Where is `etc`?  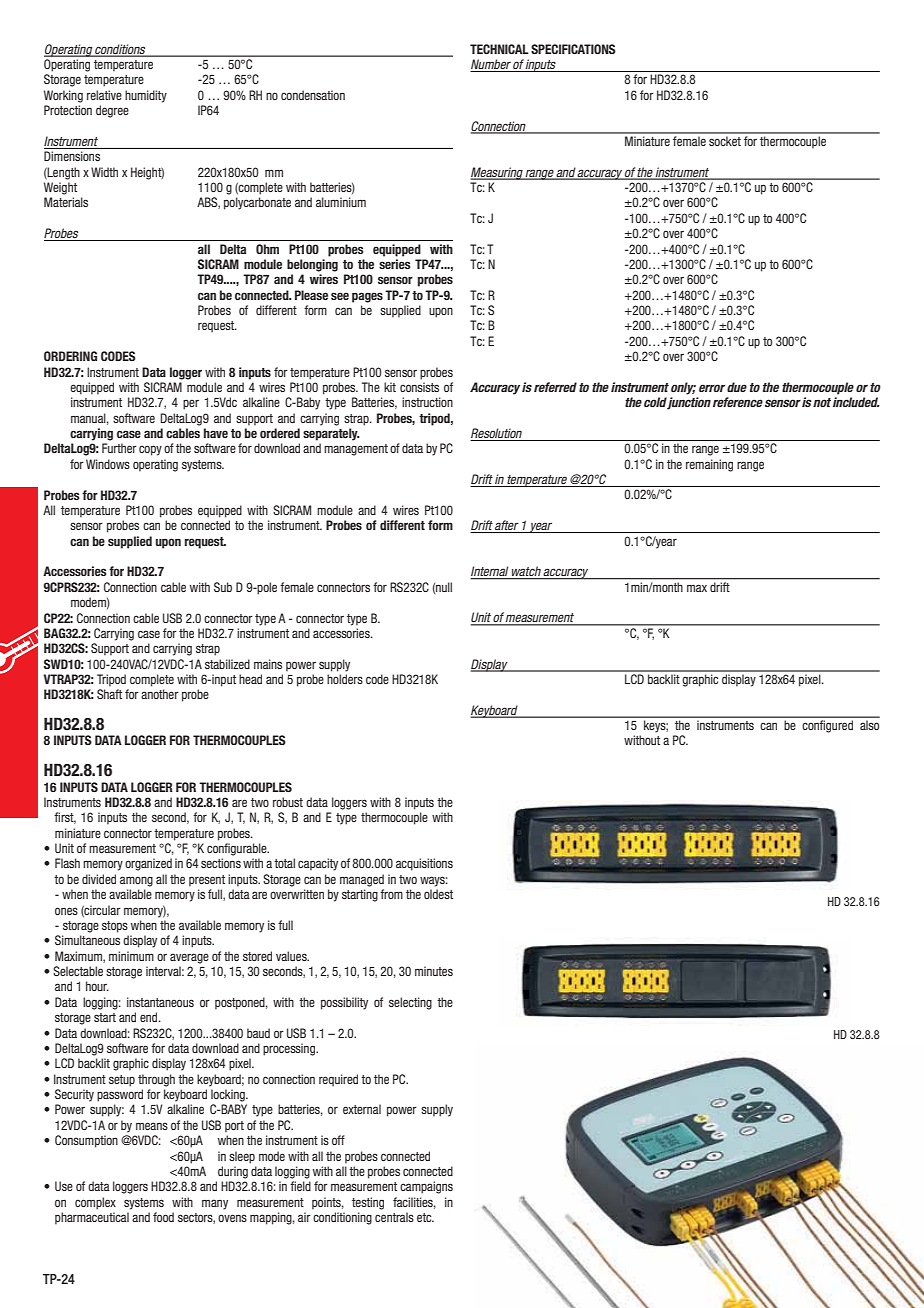 etc is located at coordinates (425, 1217).
